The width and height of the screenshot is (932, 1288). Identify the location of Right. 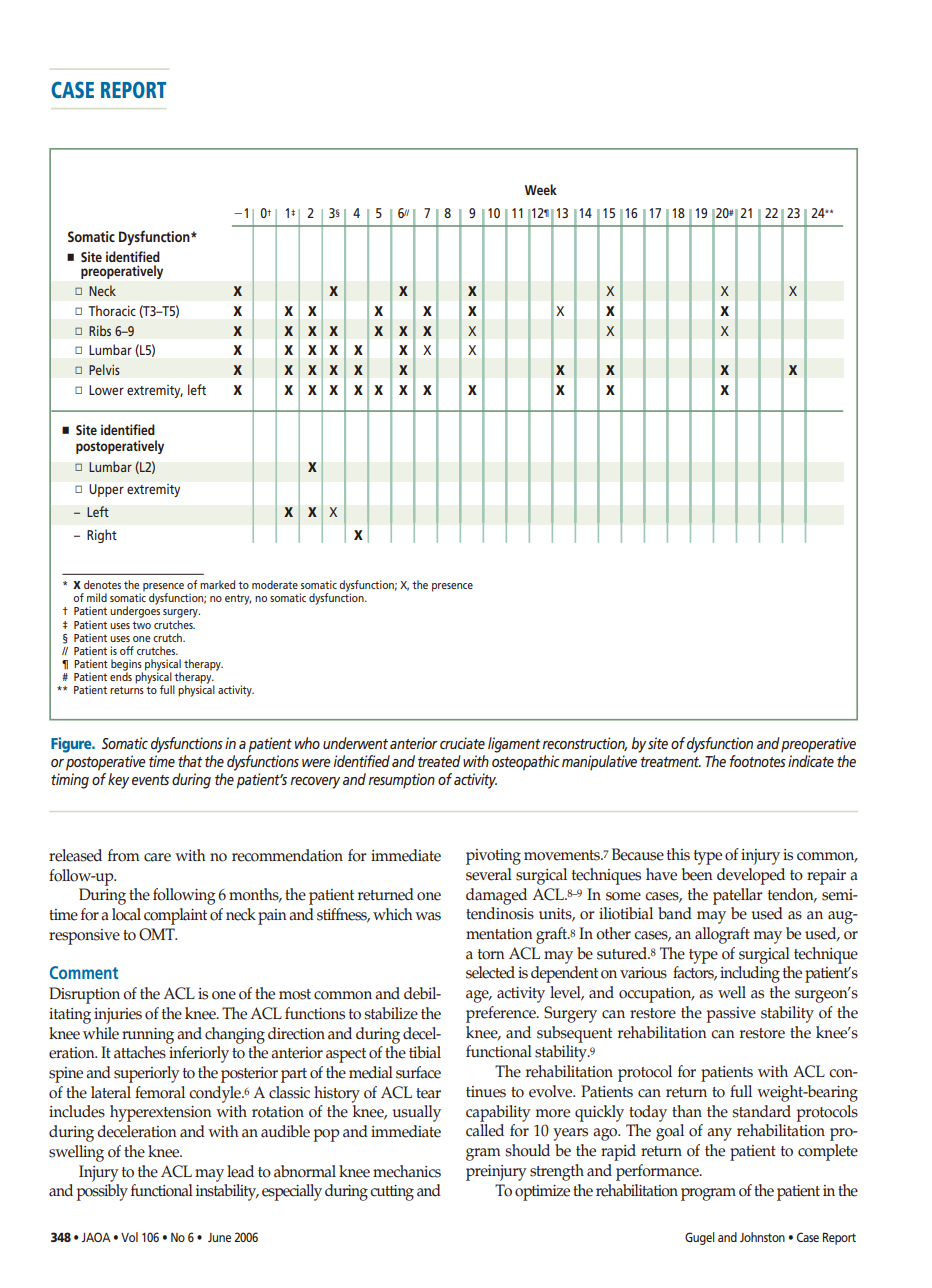
(102, 536).
